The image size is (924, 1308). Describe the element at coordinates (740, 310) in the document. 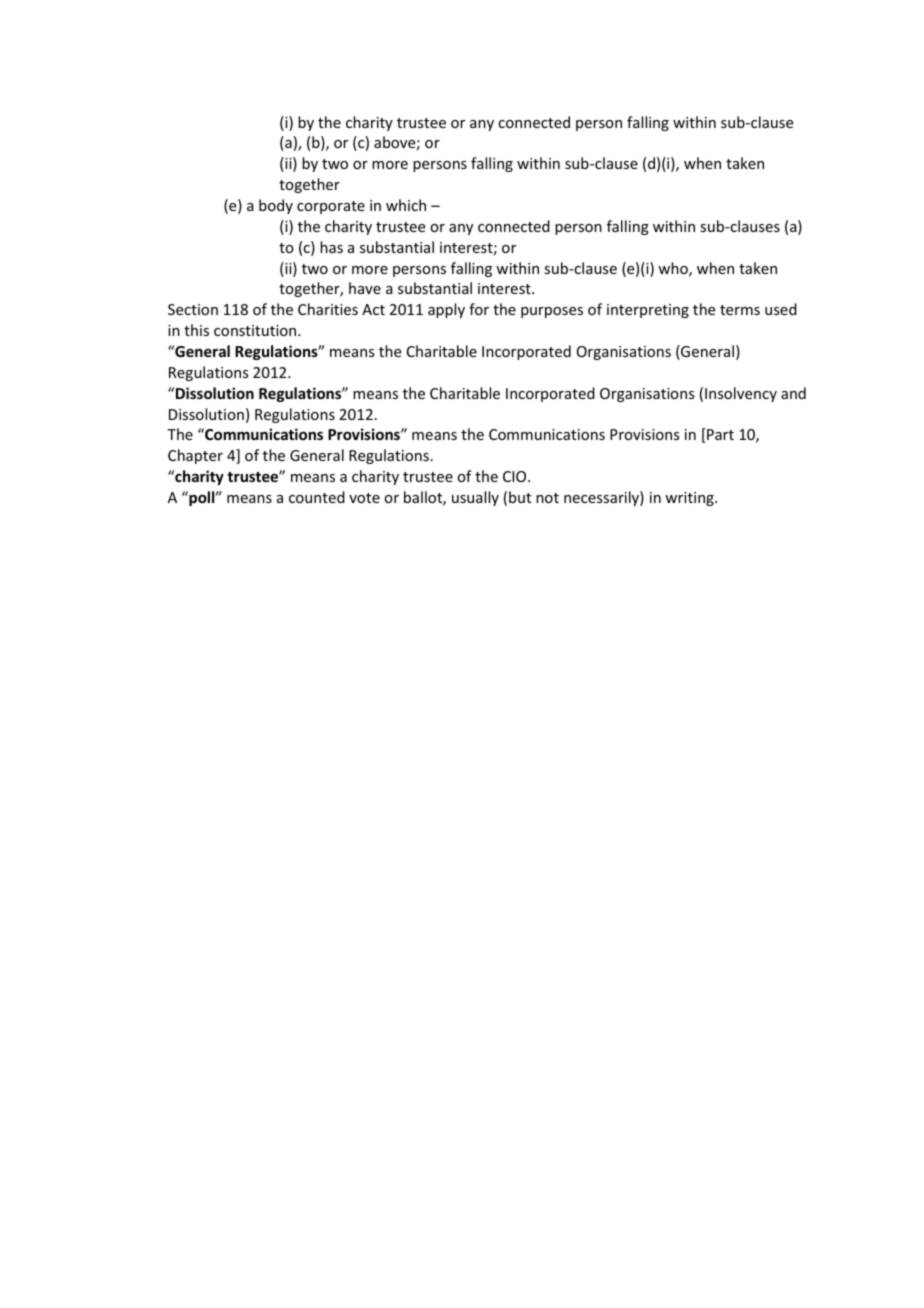

I see `terms` at that location.
